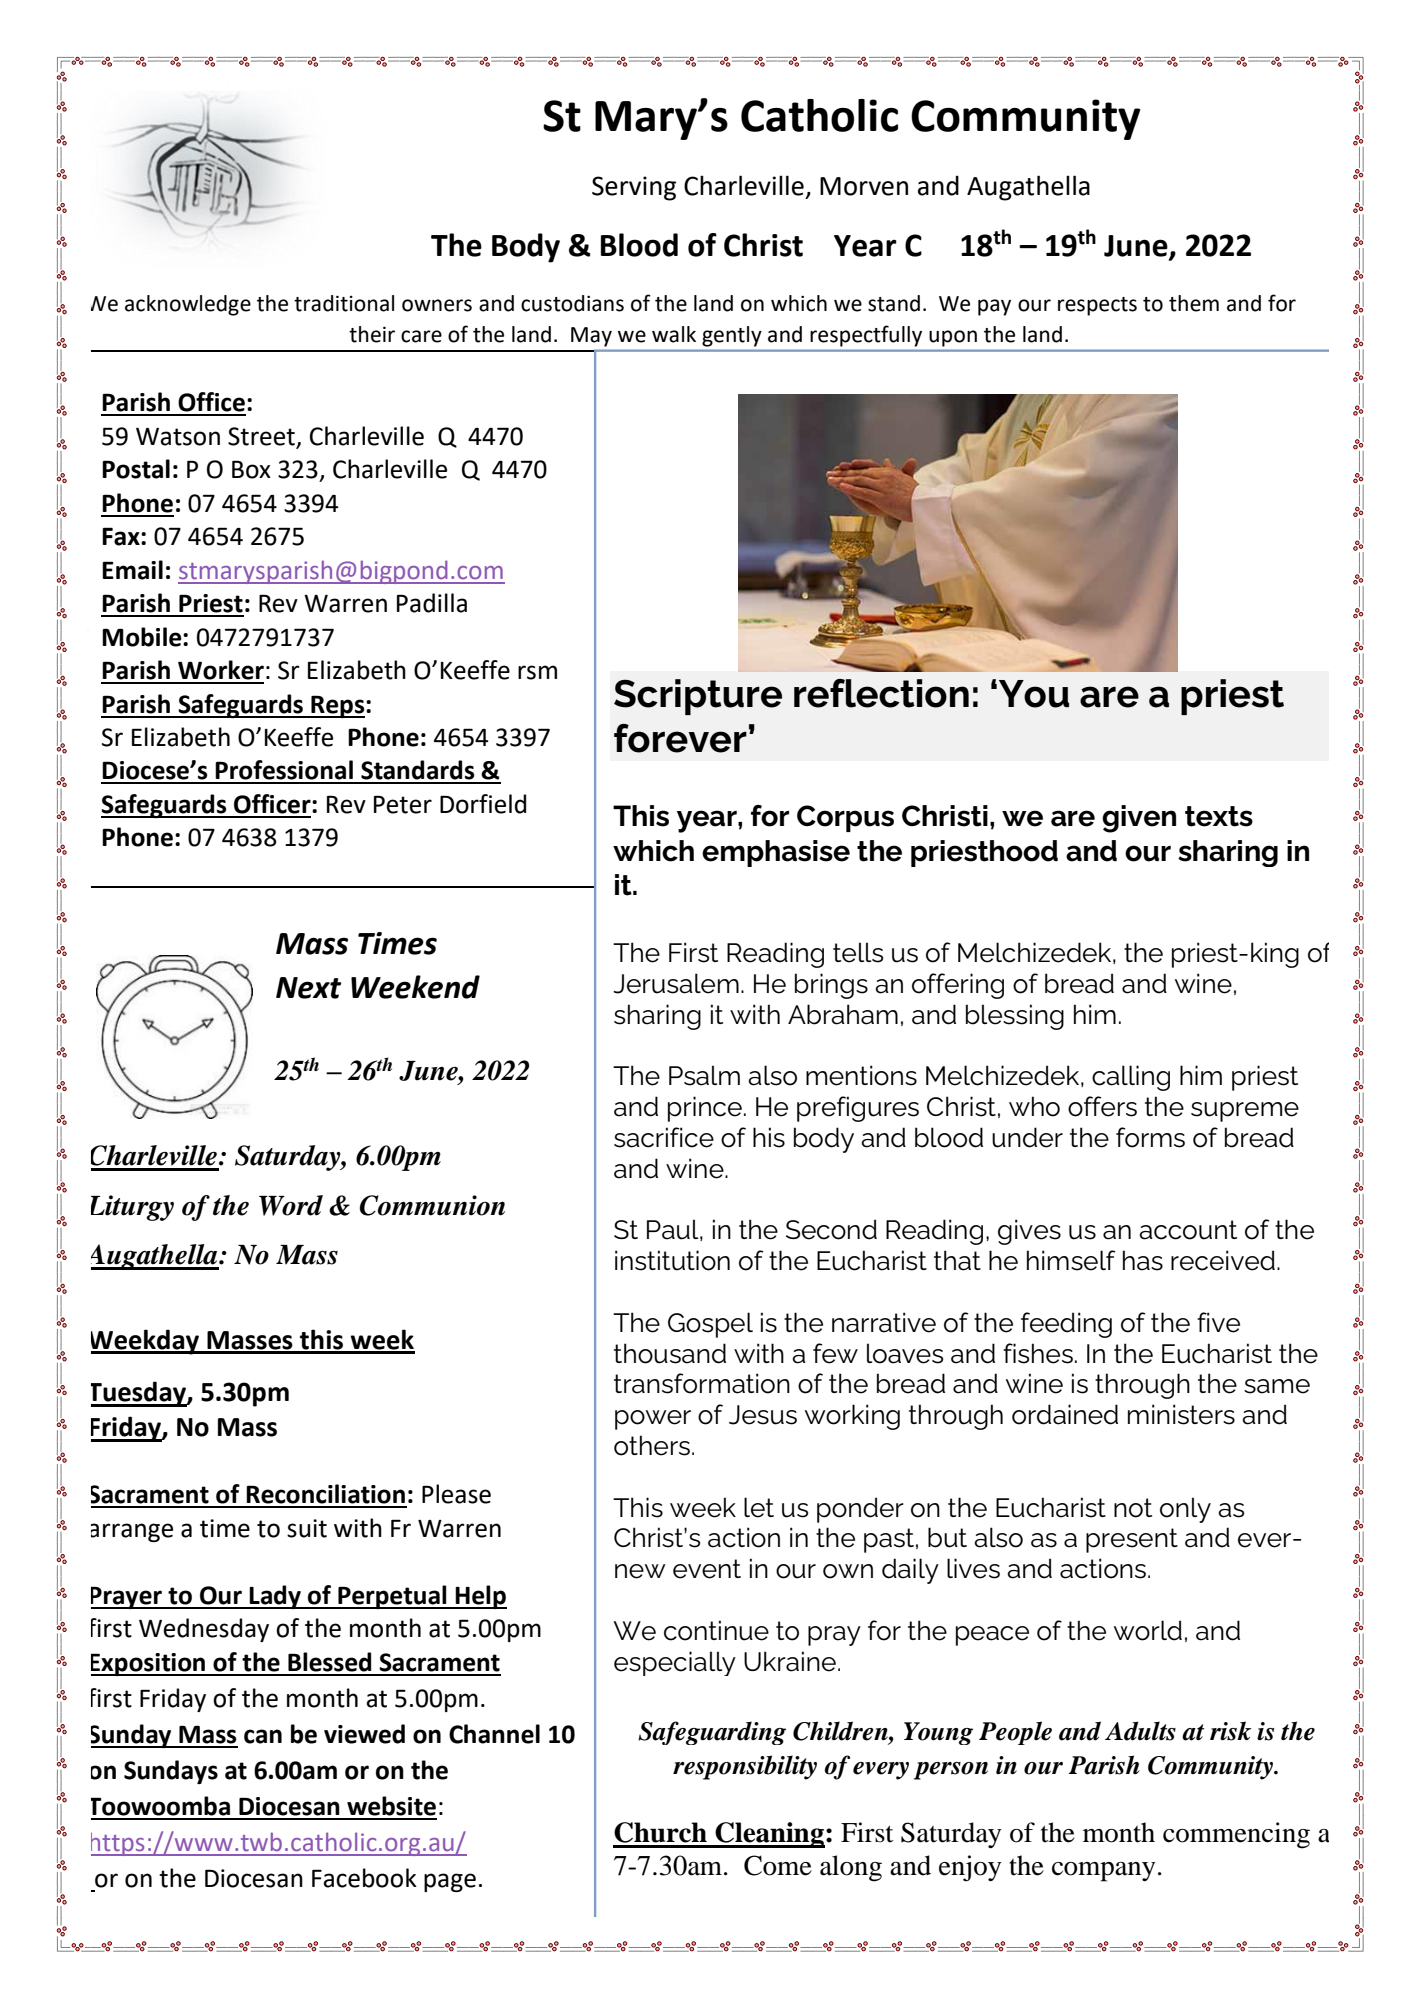 The height and width of the screenshot is (2008, 1420). I want to click on Facebook, so click(364, 1878).
